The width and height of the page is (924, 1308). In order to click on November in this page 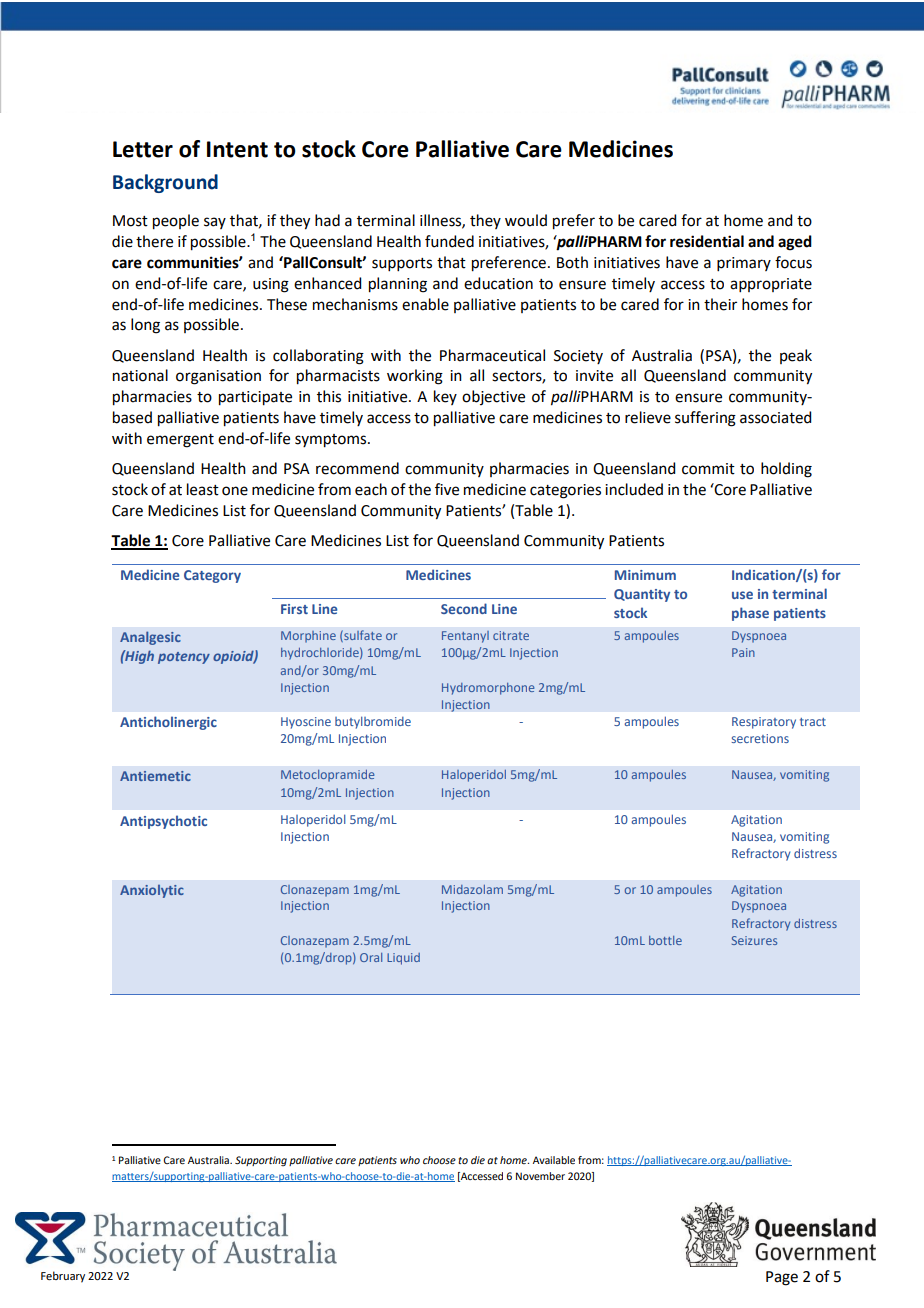, I will do `click(540, 1176)`.
